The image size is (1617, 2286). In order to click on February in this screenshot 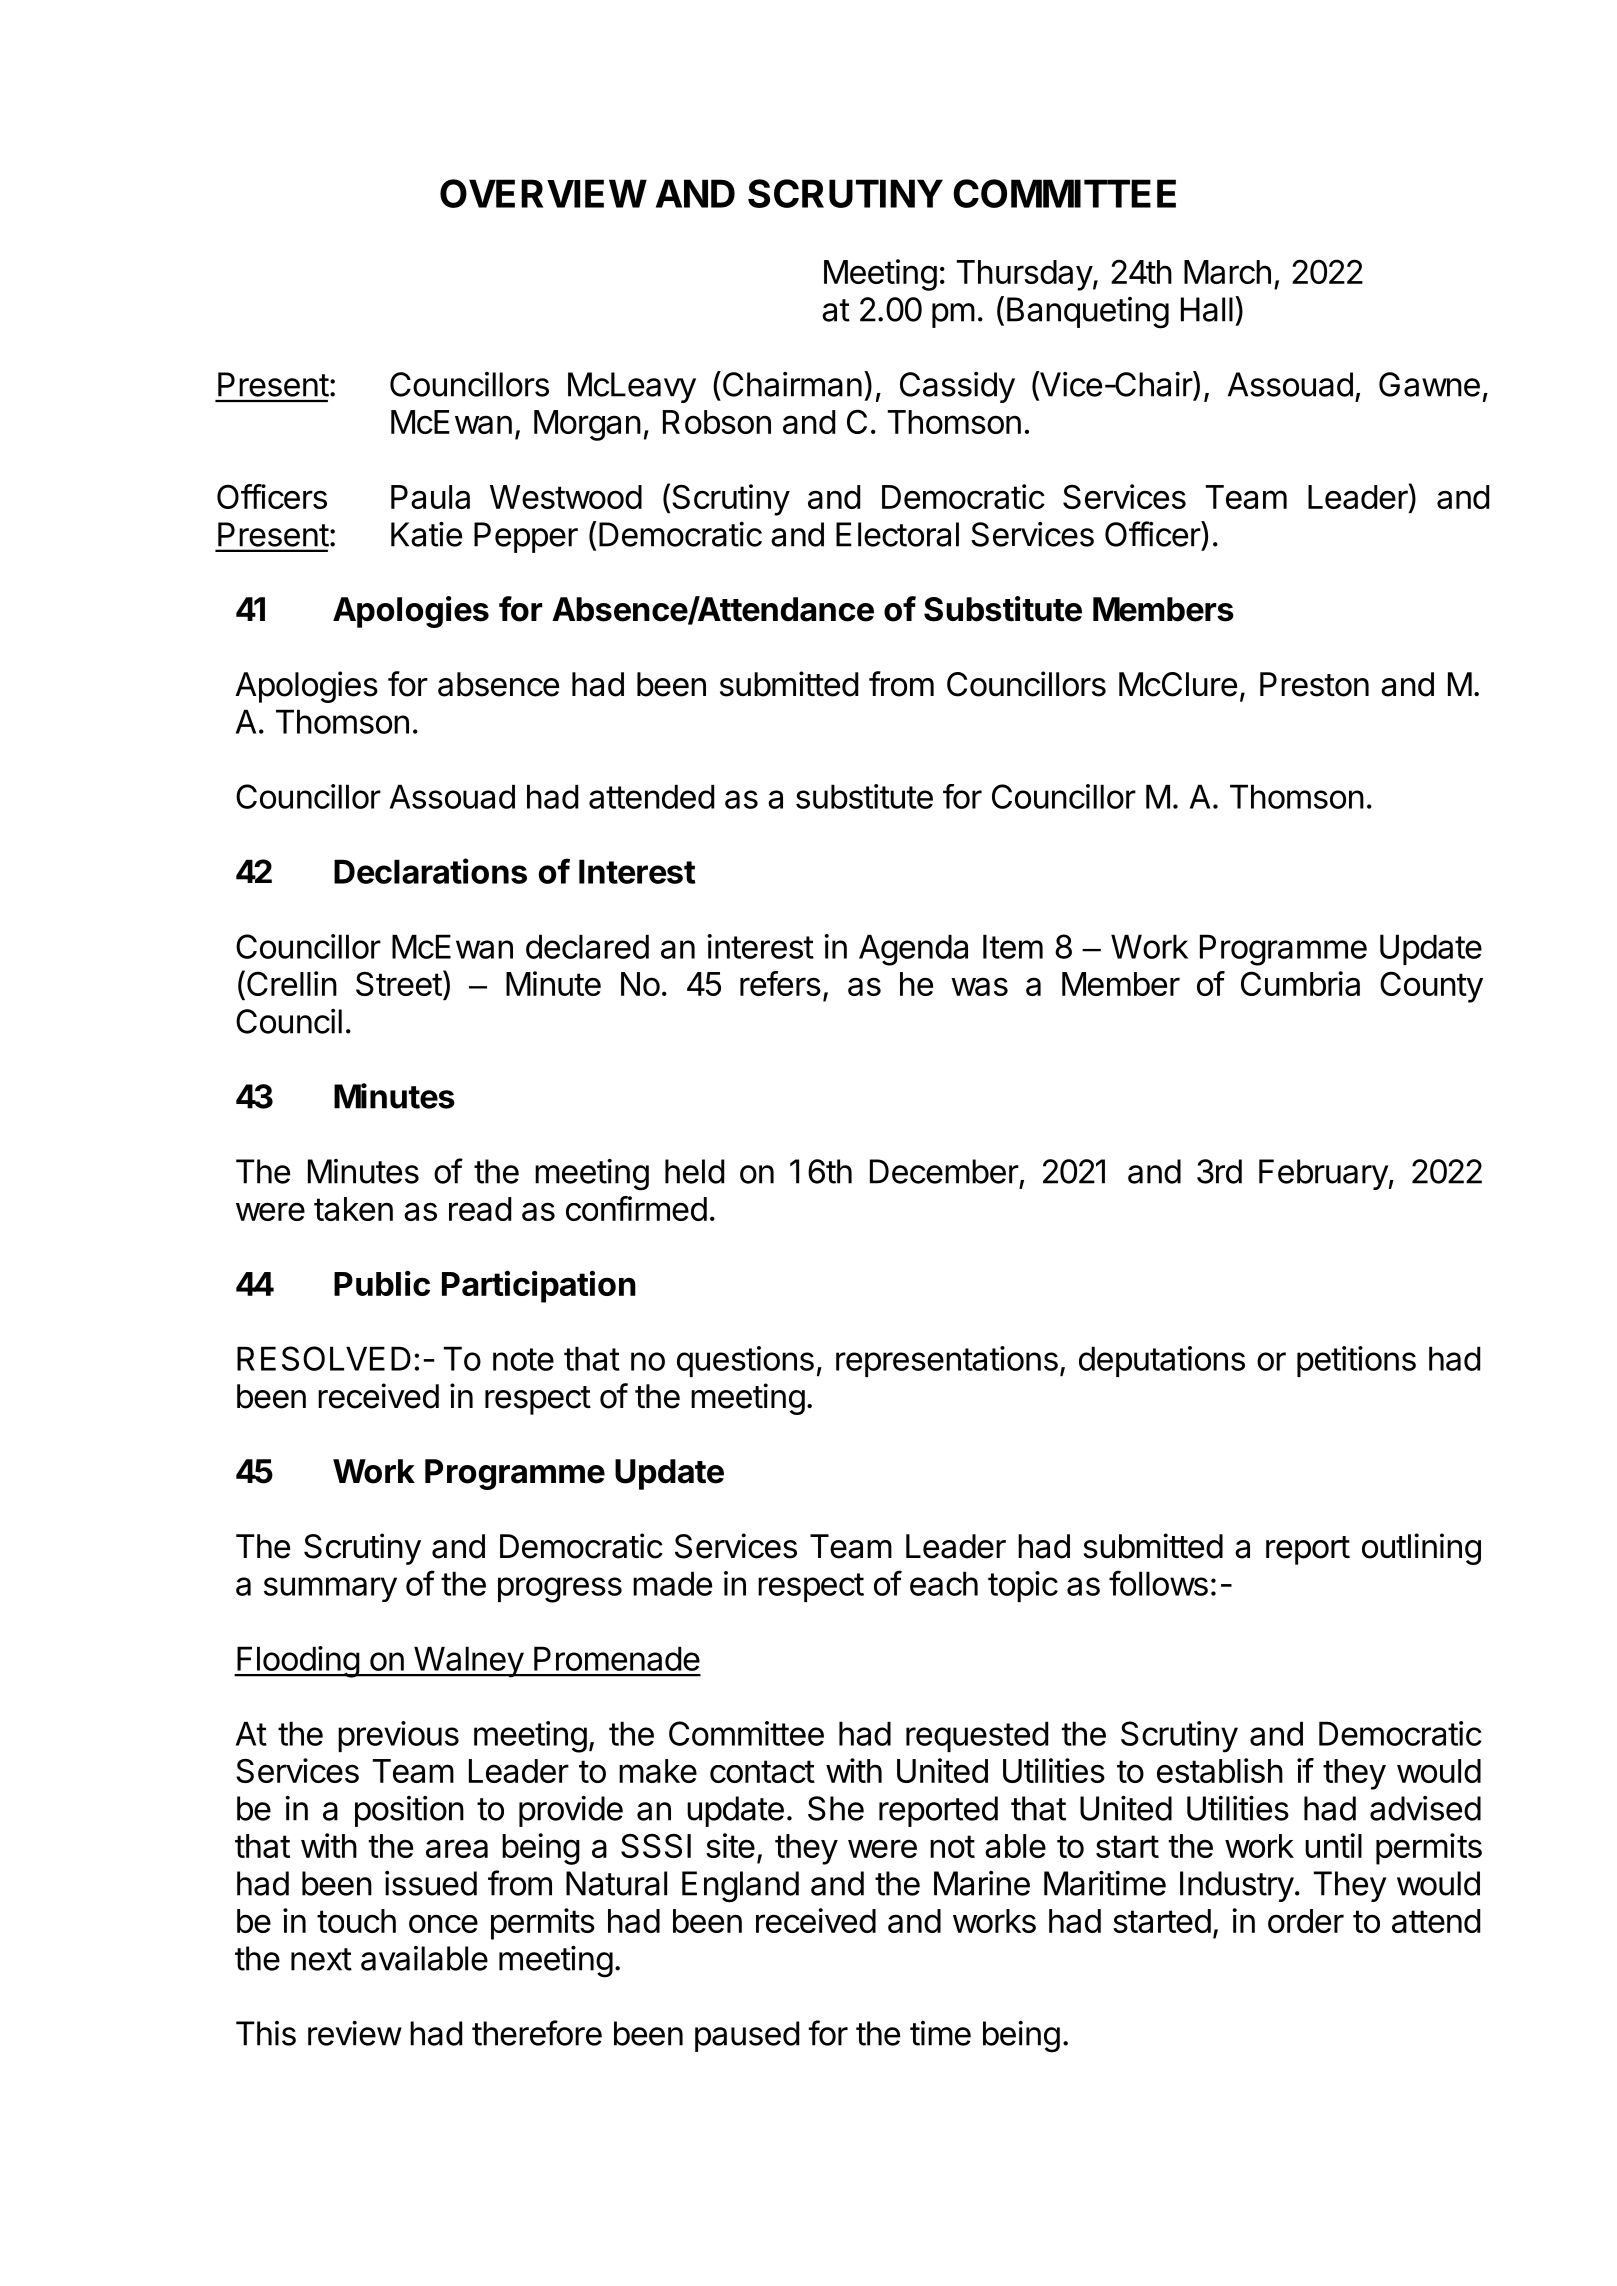, I will do `click(1323, 1174)`.
